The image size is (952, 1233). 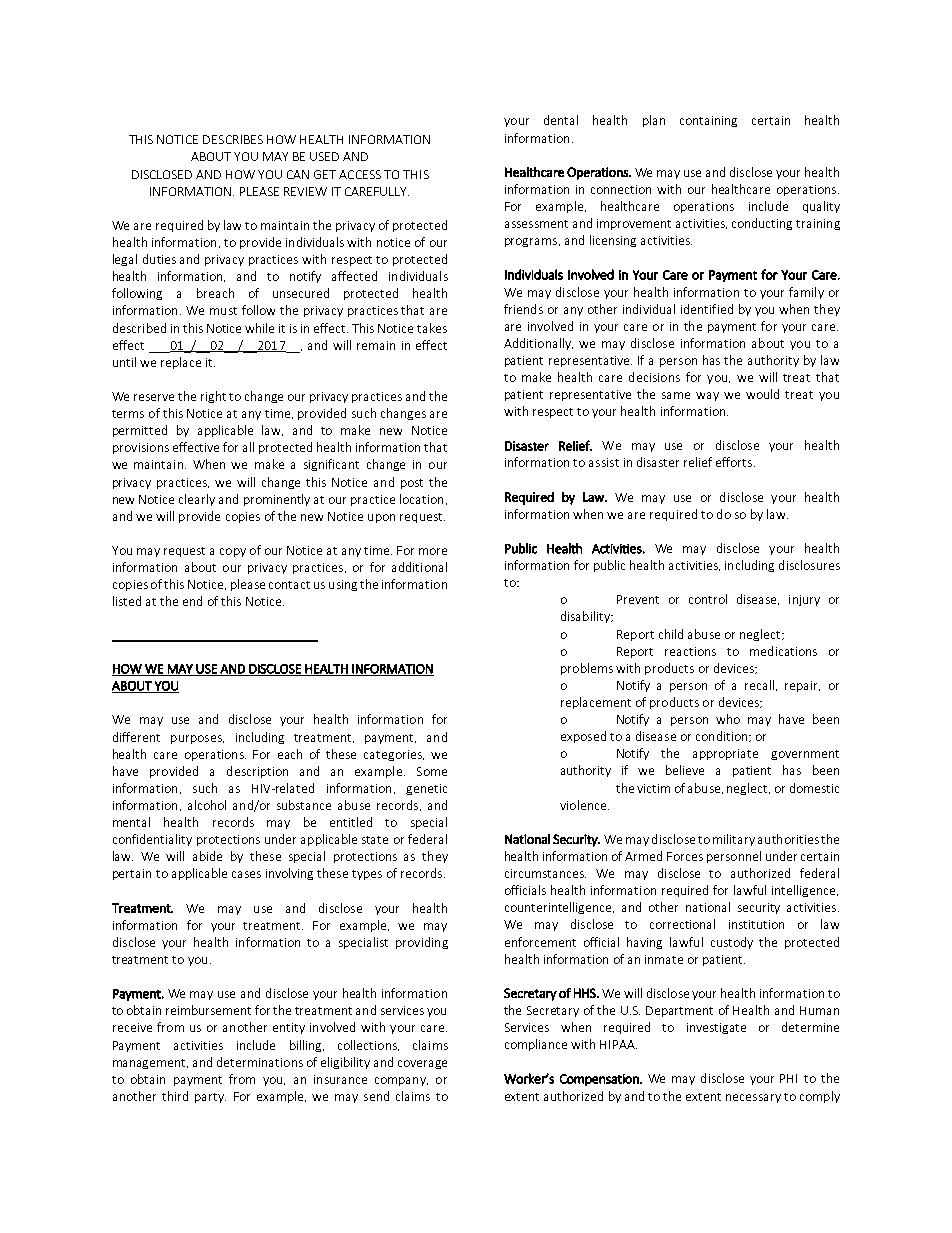 What do you see at coordinates (426, 789) in the screenshot?
I see `genetic` at bounding box center [426, 789].
